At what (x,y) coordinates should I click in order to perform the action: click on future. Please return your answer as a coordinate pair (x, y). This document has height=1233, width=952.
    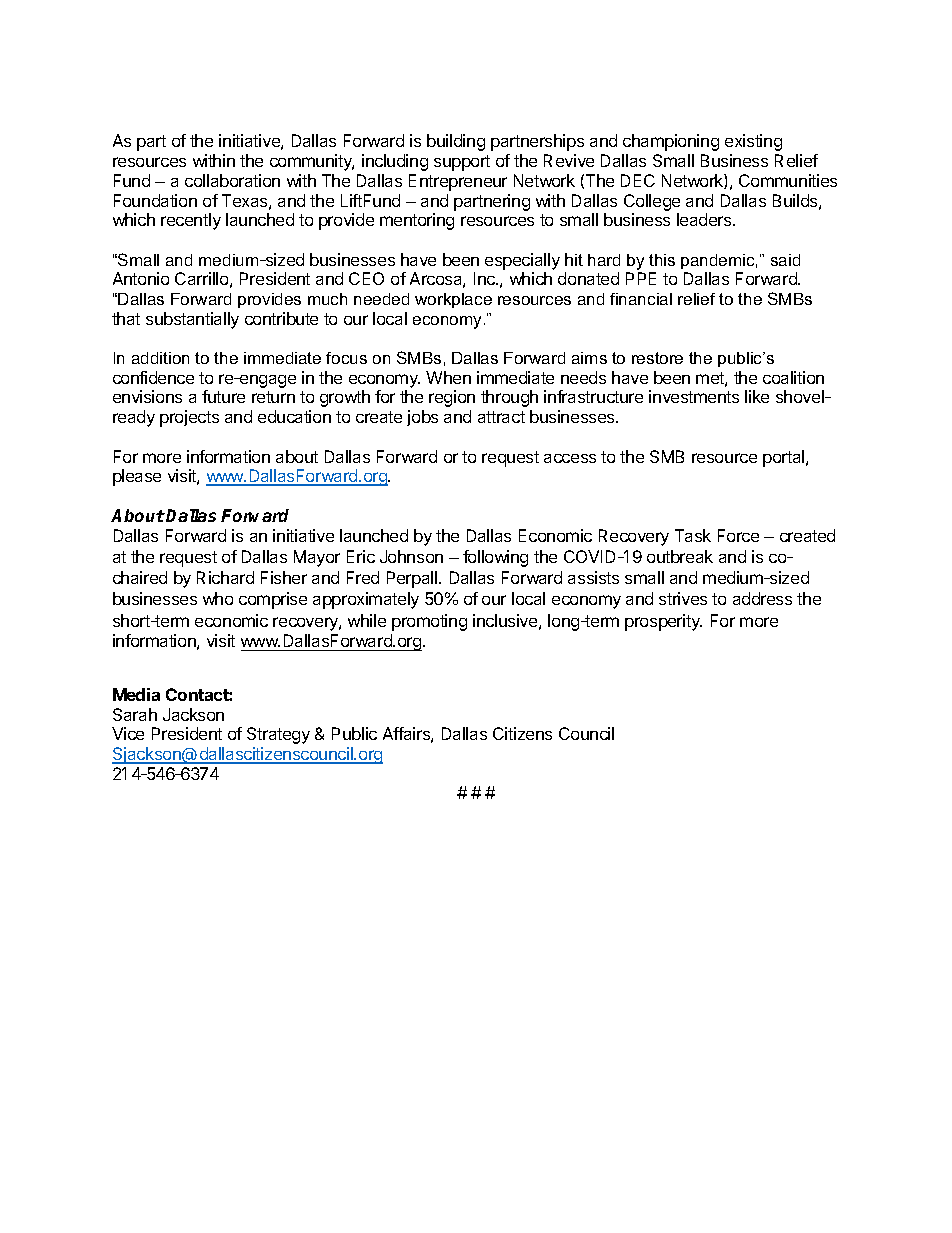
    Looking at the image, I should click on (223, 396).
